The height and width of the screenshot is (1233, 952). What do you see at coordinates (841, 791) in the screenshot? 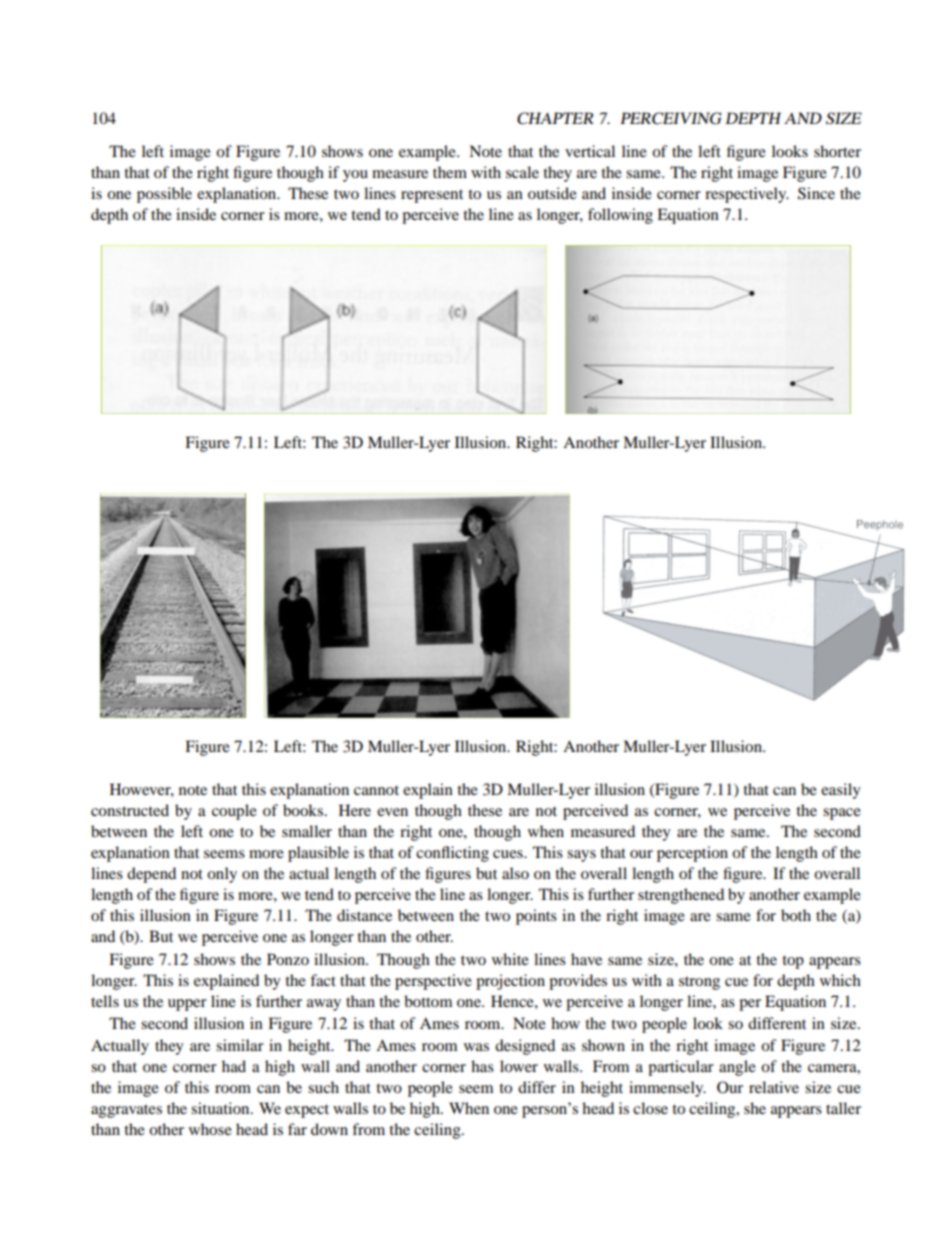
I see `easily` at bounding box center [841, 791].
